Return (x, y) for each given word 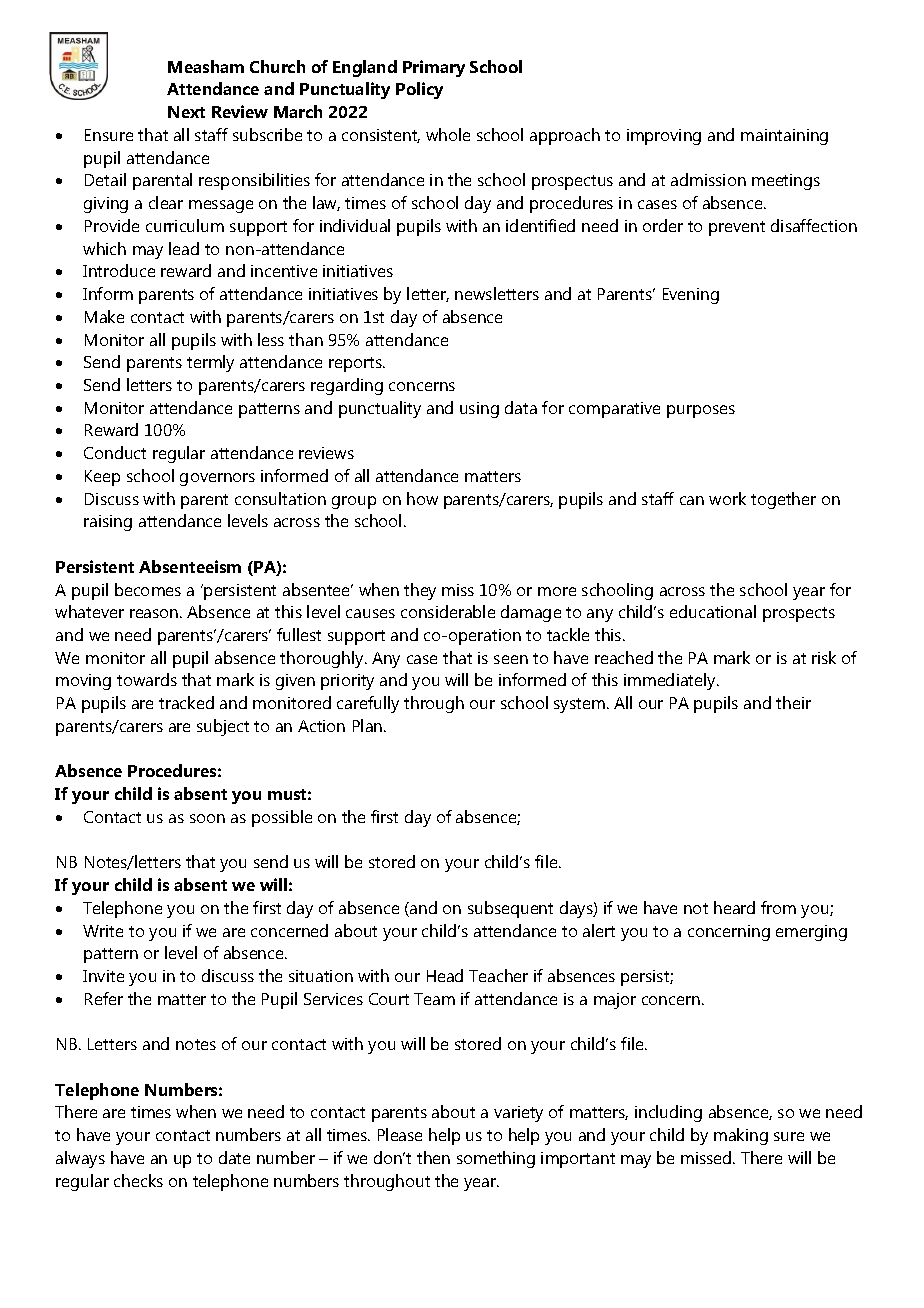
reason (155, 613)
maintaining (784, 137)
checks (138, 1180)
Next (186, 112)
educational (713, 611)
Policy (419, 90)
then (433, 1157)
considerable (448, 611)
